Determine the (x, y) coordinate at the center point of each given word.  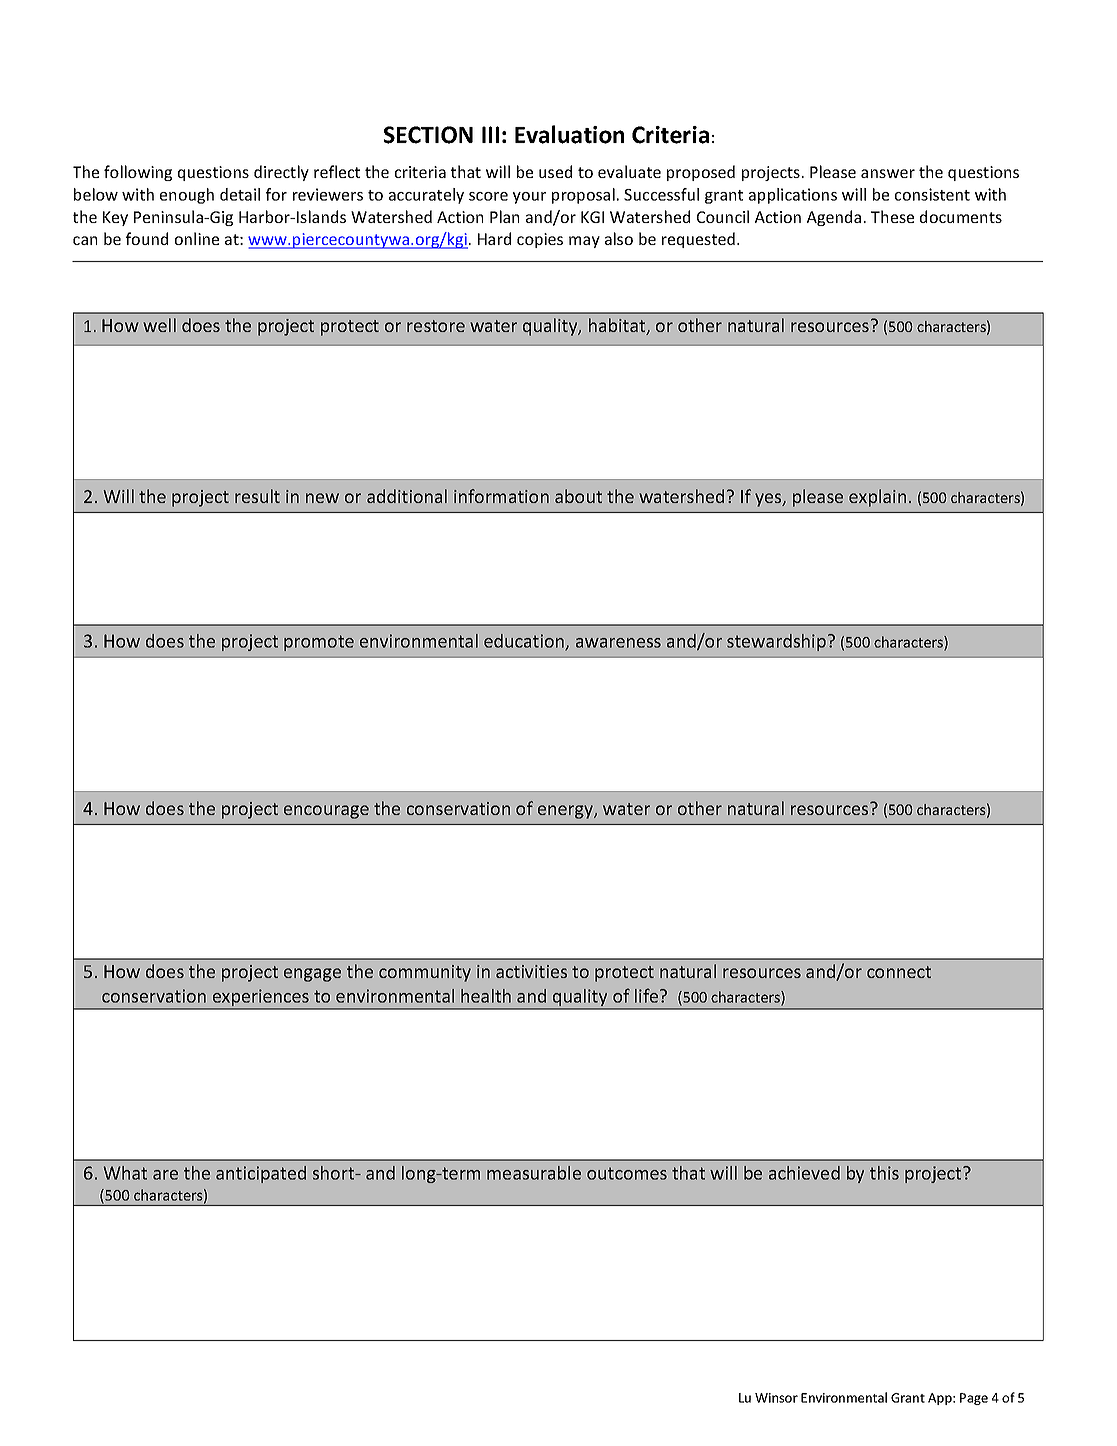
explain (877, 498)
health (486, 996)
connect (899, 972)
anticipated (261, 1174)
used (555, 171)
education (525, 642)
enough (187, 196)
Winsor (776, 1398)
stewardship (776, 642)
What (125, 1173)
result (257, 496)
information (501, 496)
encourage (326, 812)
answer (888, 173)
